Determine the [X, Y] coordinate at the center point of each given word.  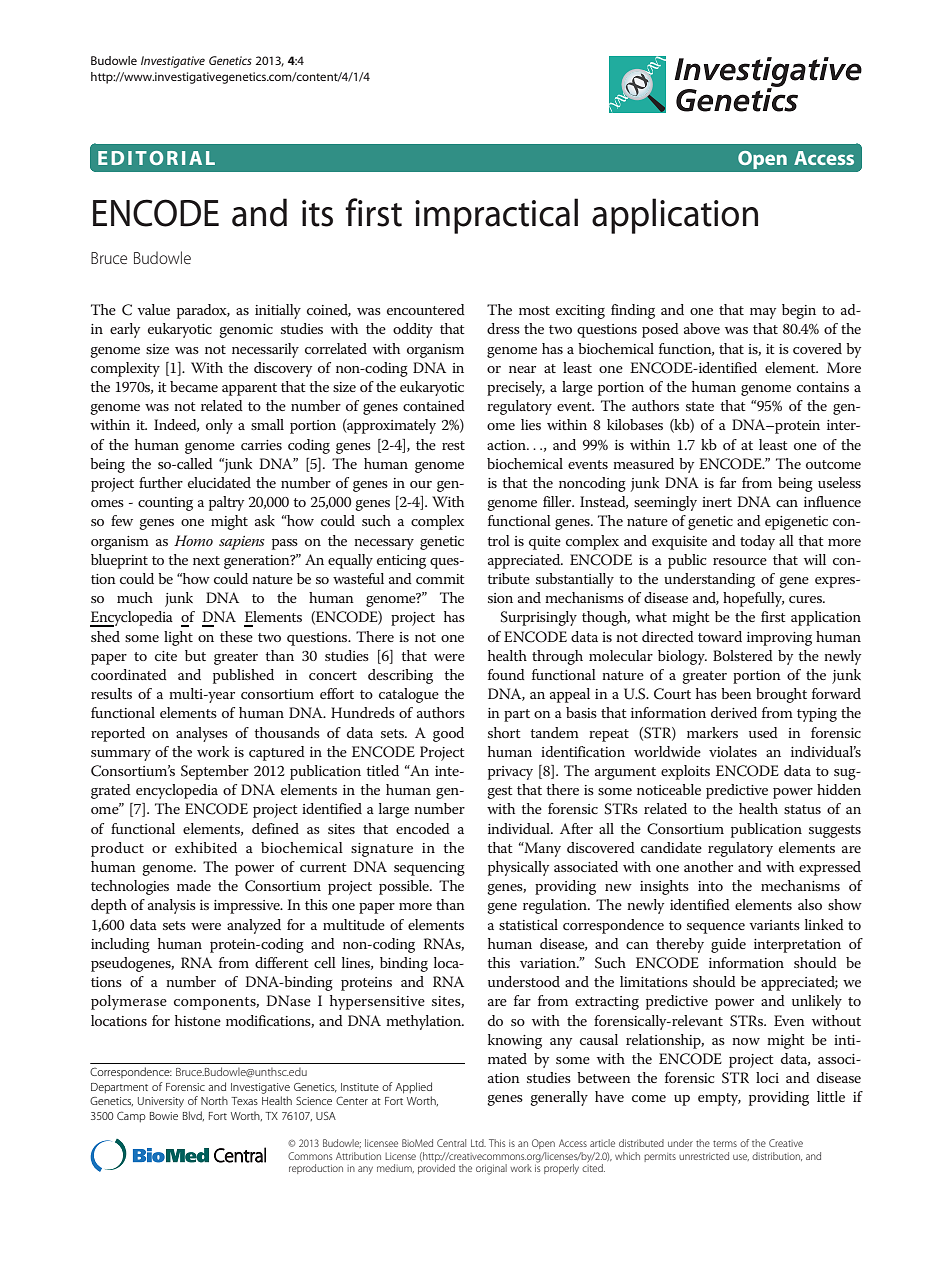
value [153, 309]
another [708, 866]
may [763, 313]
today [757, 542]
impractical [496, 216]
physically [518, 868]
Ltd [478, 1143]
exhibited [206, 847]
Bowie [164, 1116]
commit [440, 579]
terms [725, 1143]
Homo [193, 540]
